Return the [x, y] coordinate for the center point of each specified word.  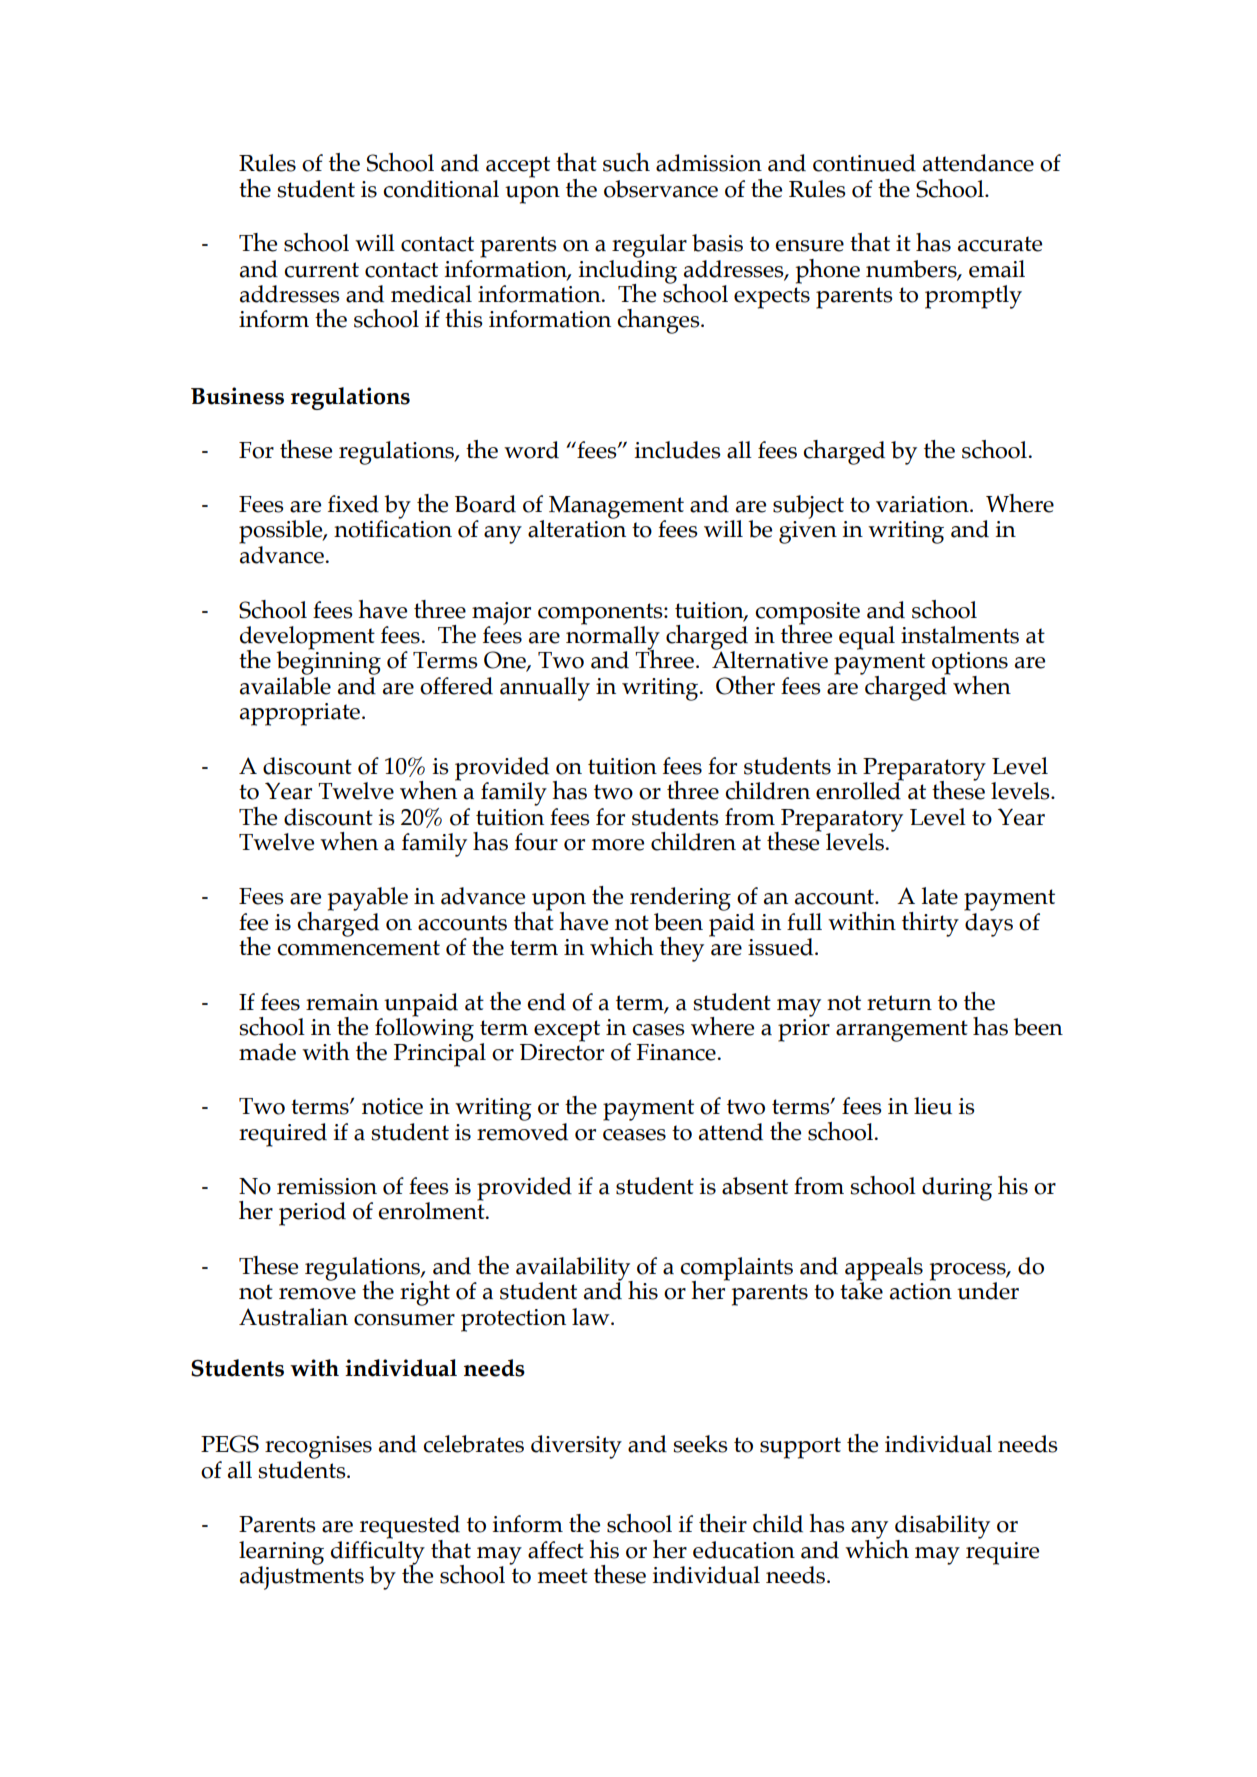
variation [923, 504]
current [322, 270]
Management [616, 508]
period [312, 1214]
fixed [353, 504]
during [957, 1189]
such [626, 162]
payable [368, 899]
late [940, 896]
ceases [634, 1135]
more [617, 845]
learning [281, 1554]
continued [864, 163]
